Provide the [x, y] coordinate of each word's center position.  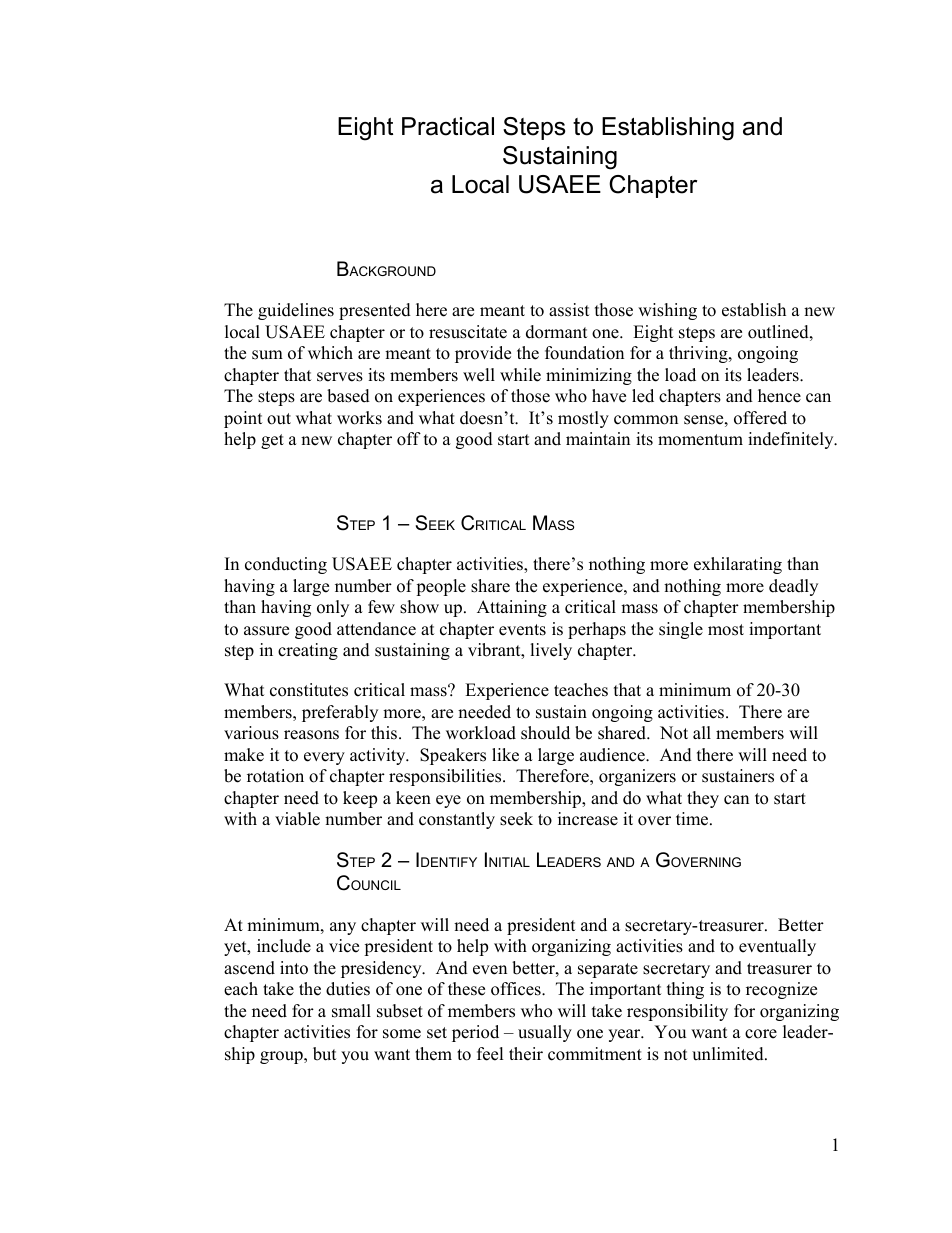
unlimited [729, 1054]
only [333, 608]
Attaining [512, 608]
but [325, 1054]
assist [569, 310]
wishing [667, 311]
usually [545, 1033]
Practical [448, 126]
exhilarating [738, 565]
